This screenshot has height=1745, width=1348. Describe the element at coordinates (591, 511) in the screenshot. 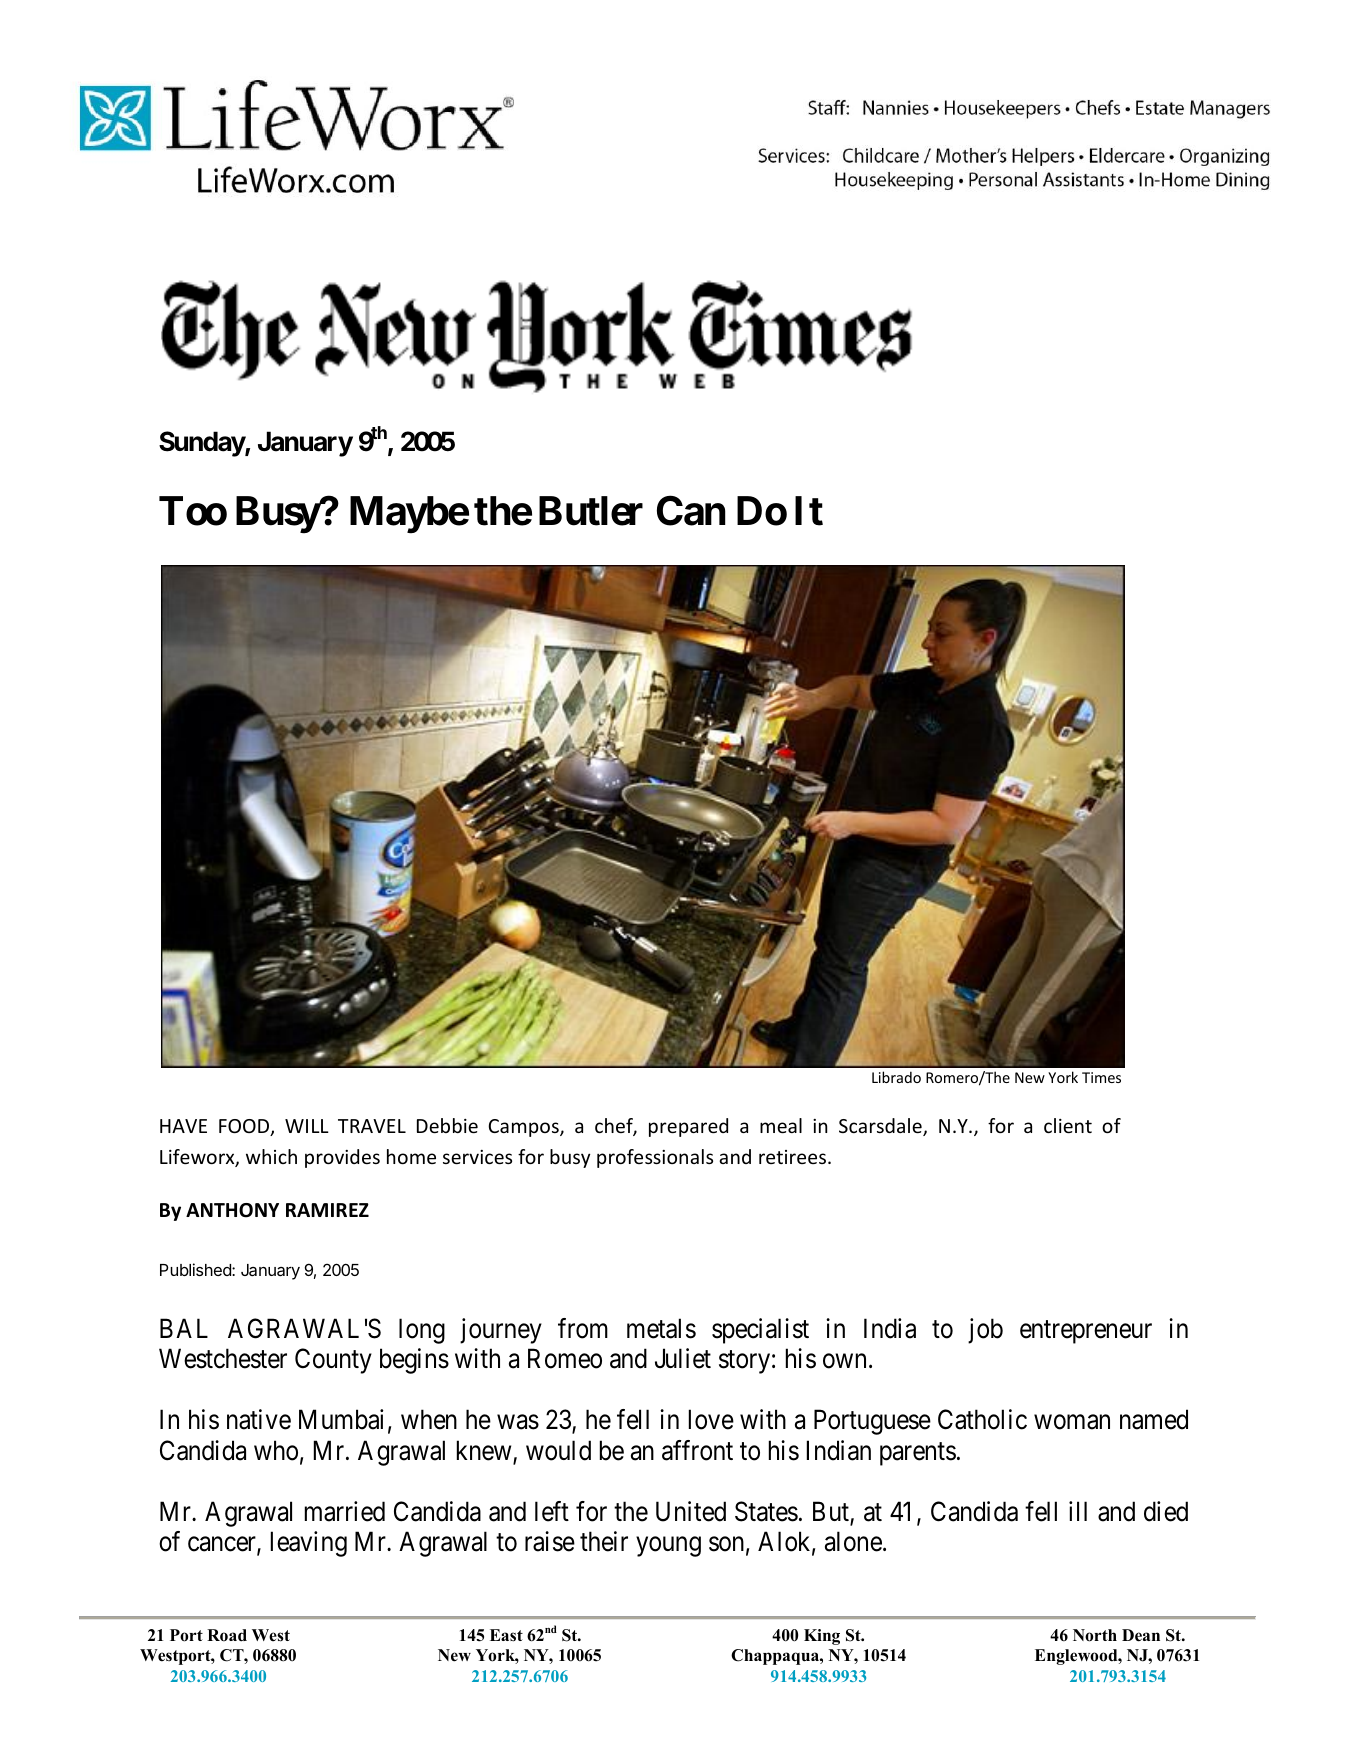

I see `Butler` at that location.
